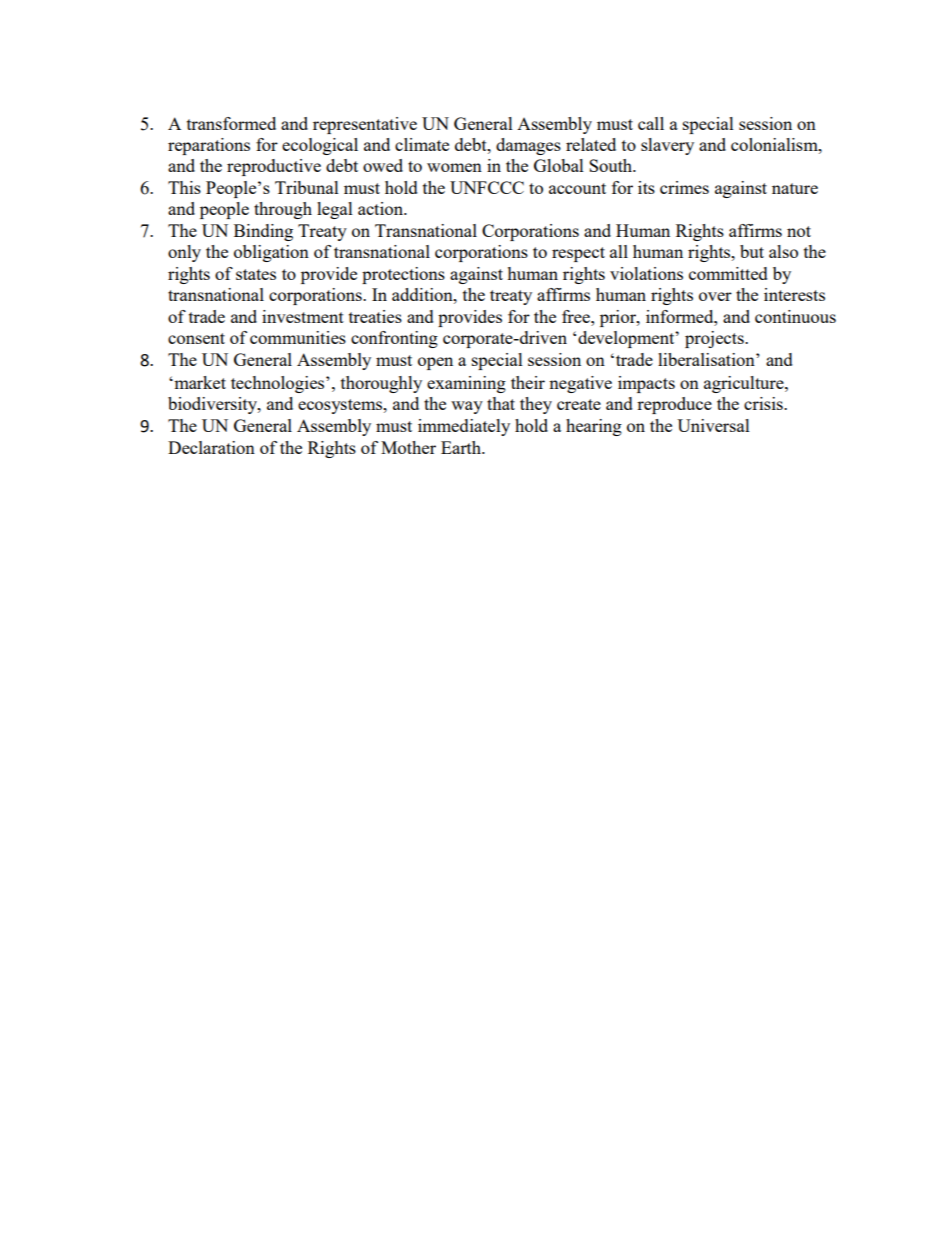 The height and width of the document is (1233, 952). Describe the element at coordinates (403, 275) in the document. I see `protections` at that location.
